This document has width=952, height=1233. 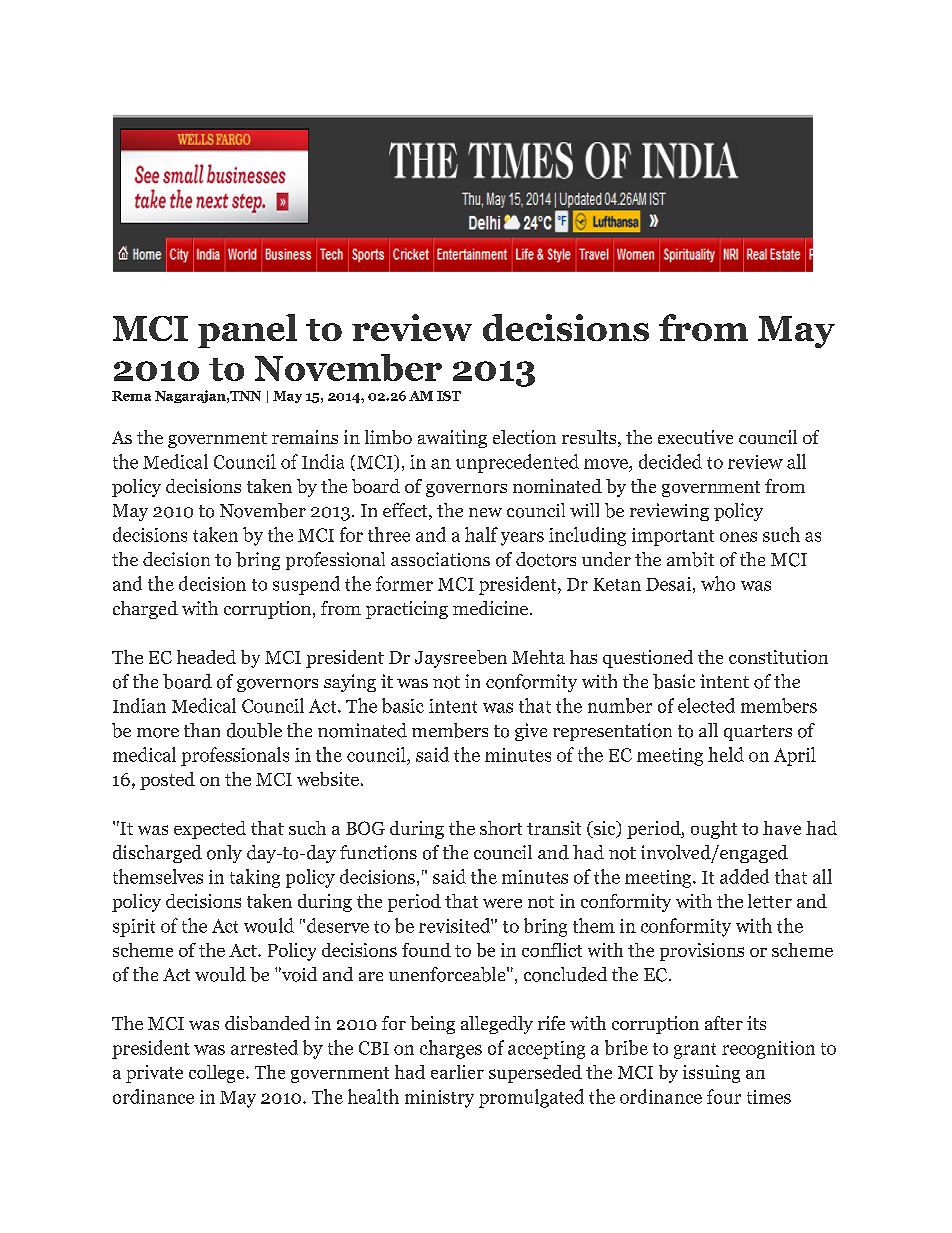 I want to click on found, so click(x=426, y=950).
